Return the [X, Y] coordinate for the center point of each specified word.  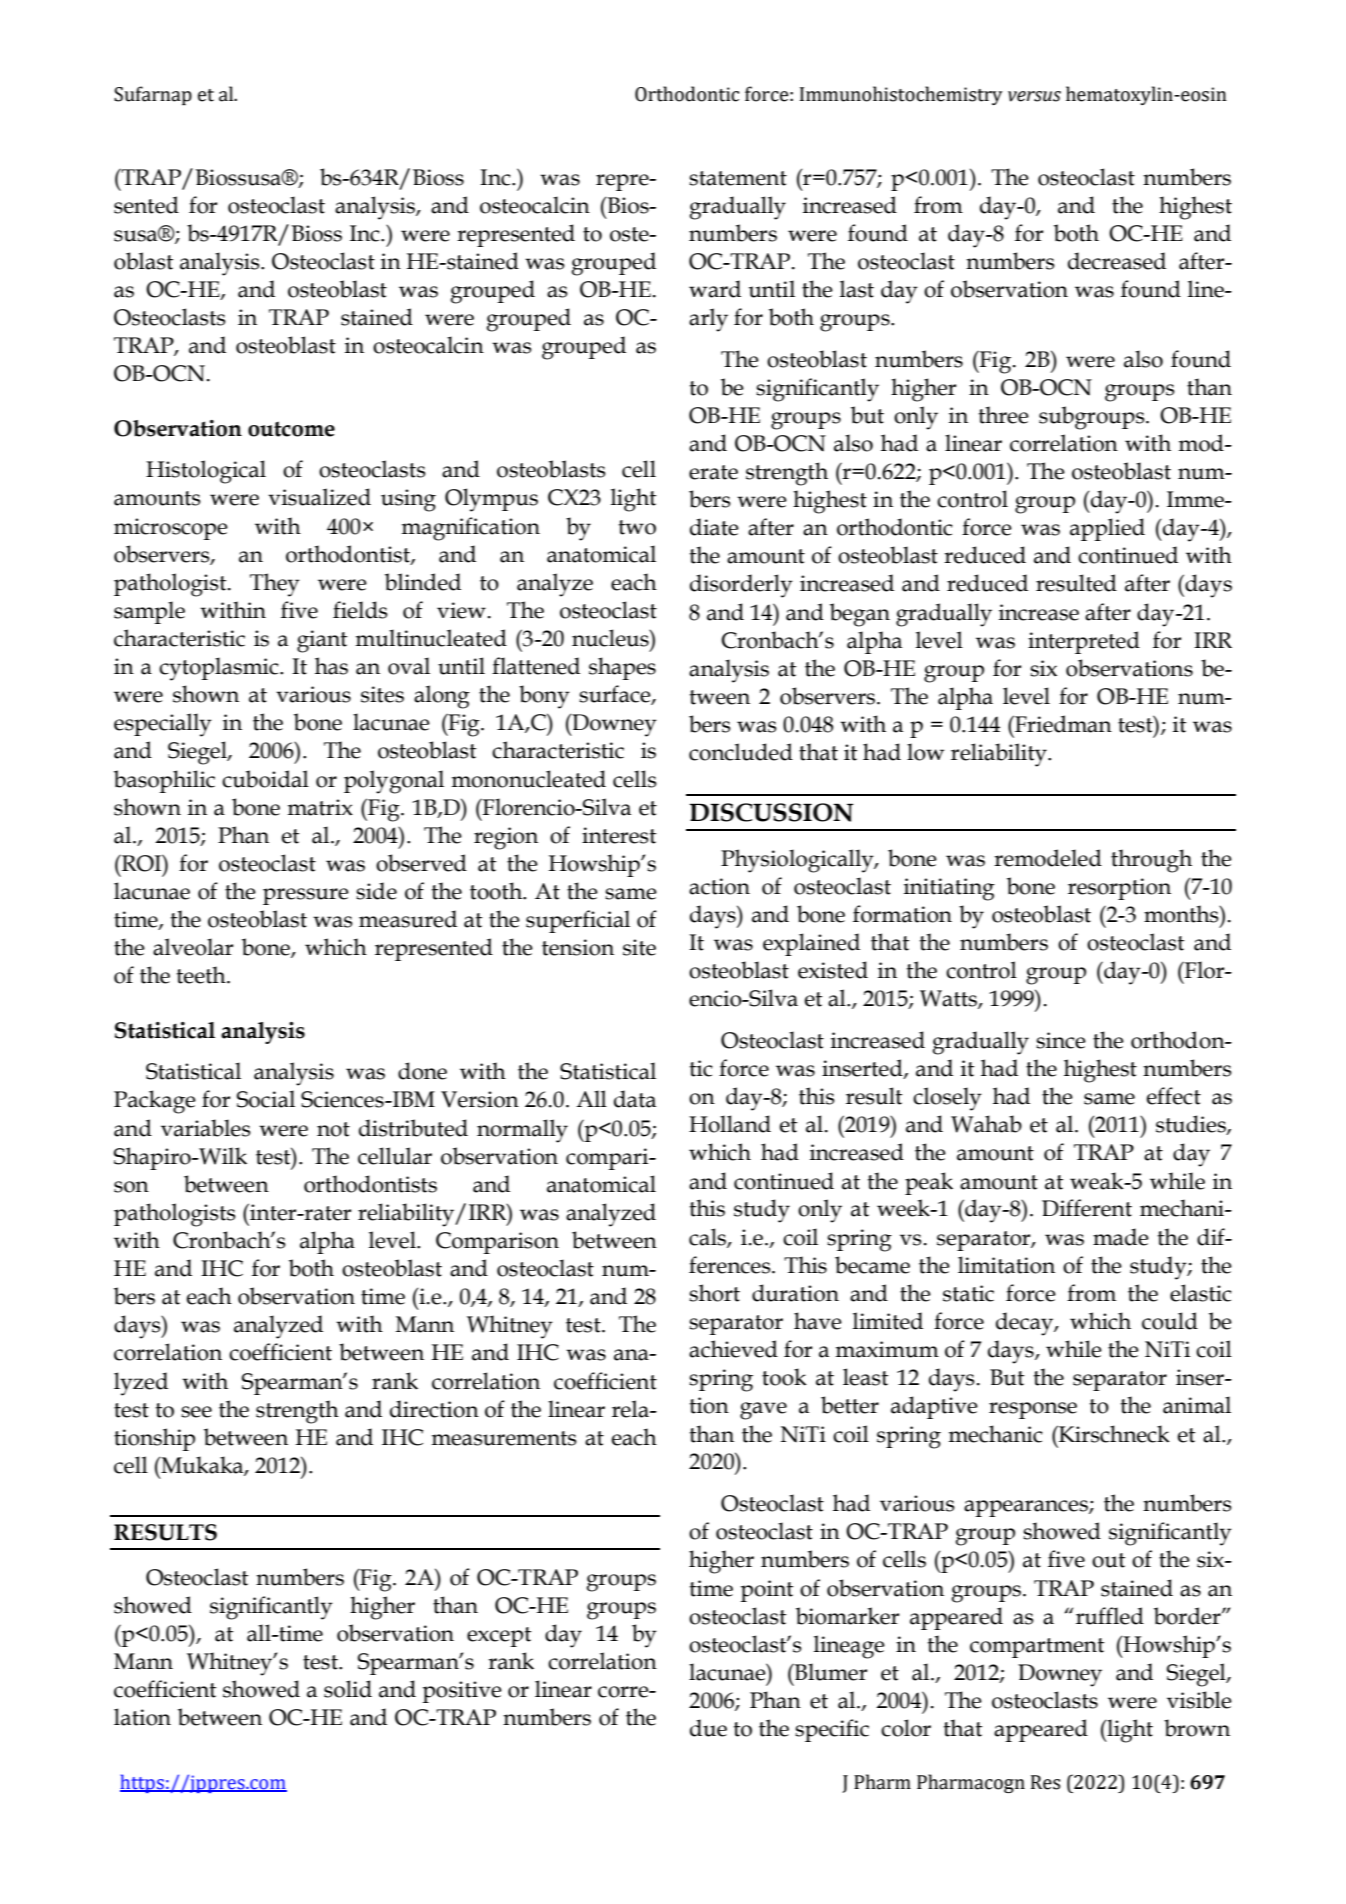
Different [1087, 1208]
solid [348, 1689]
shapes [622, 668]
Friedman [1062, 724]
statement [738, 178]
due [708, 1728]
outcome [291, 429]
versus [1034, 96]
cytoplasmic [220, 669]
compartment [1037, 1648]
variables [206, 1128]
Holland [730, 1124]
